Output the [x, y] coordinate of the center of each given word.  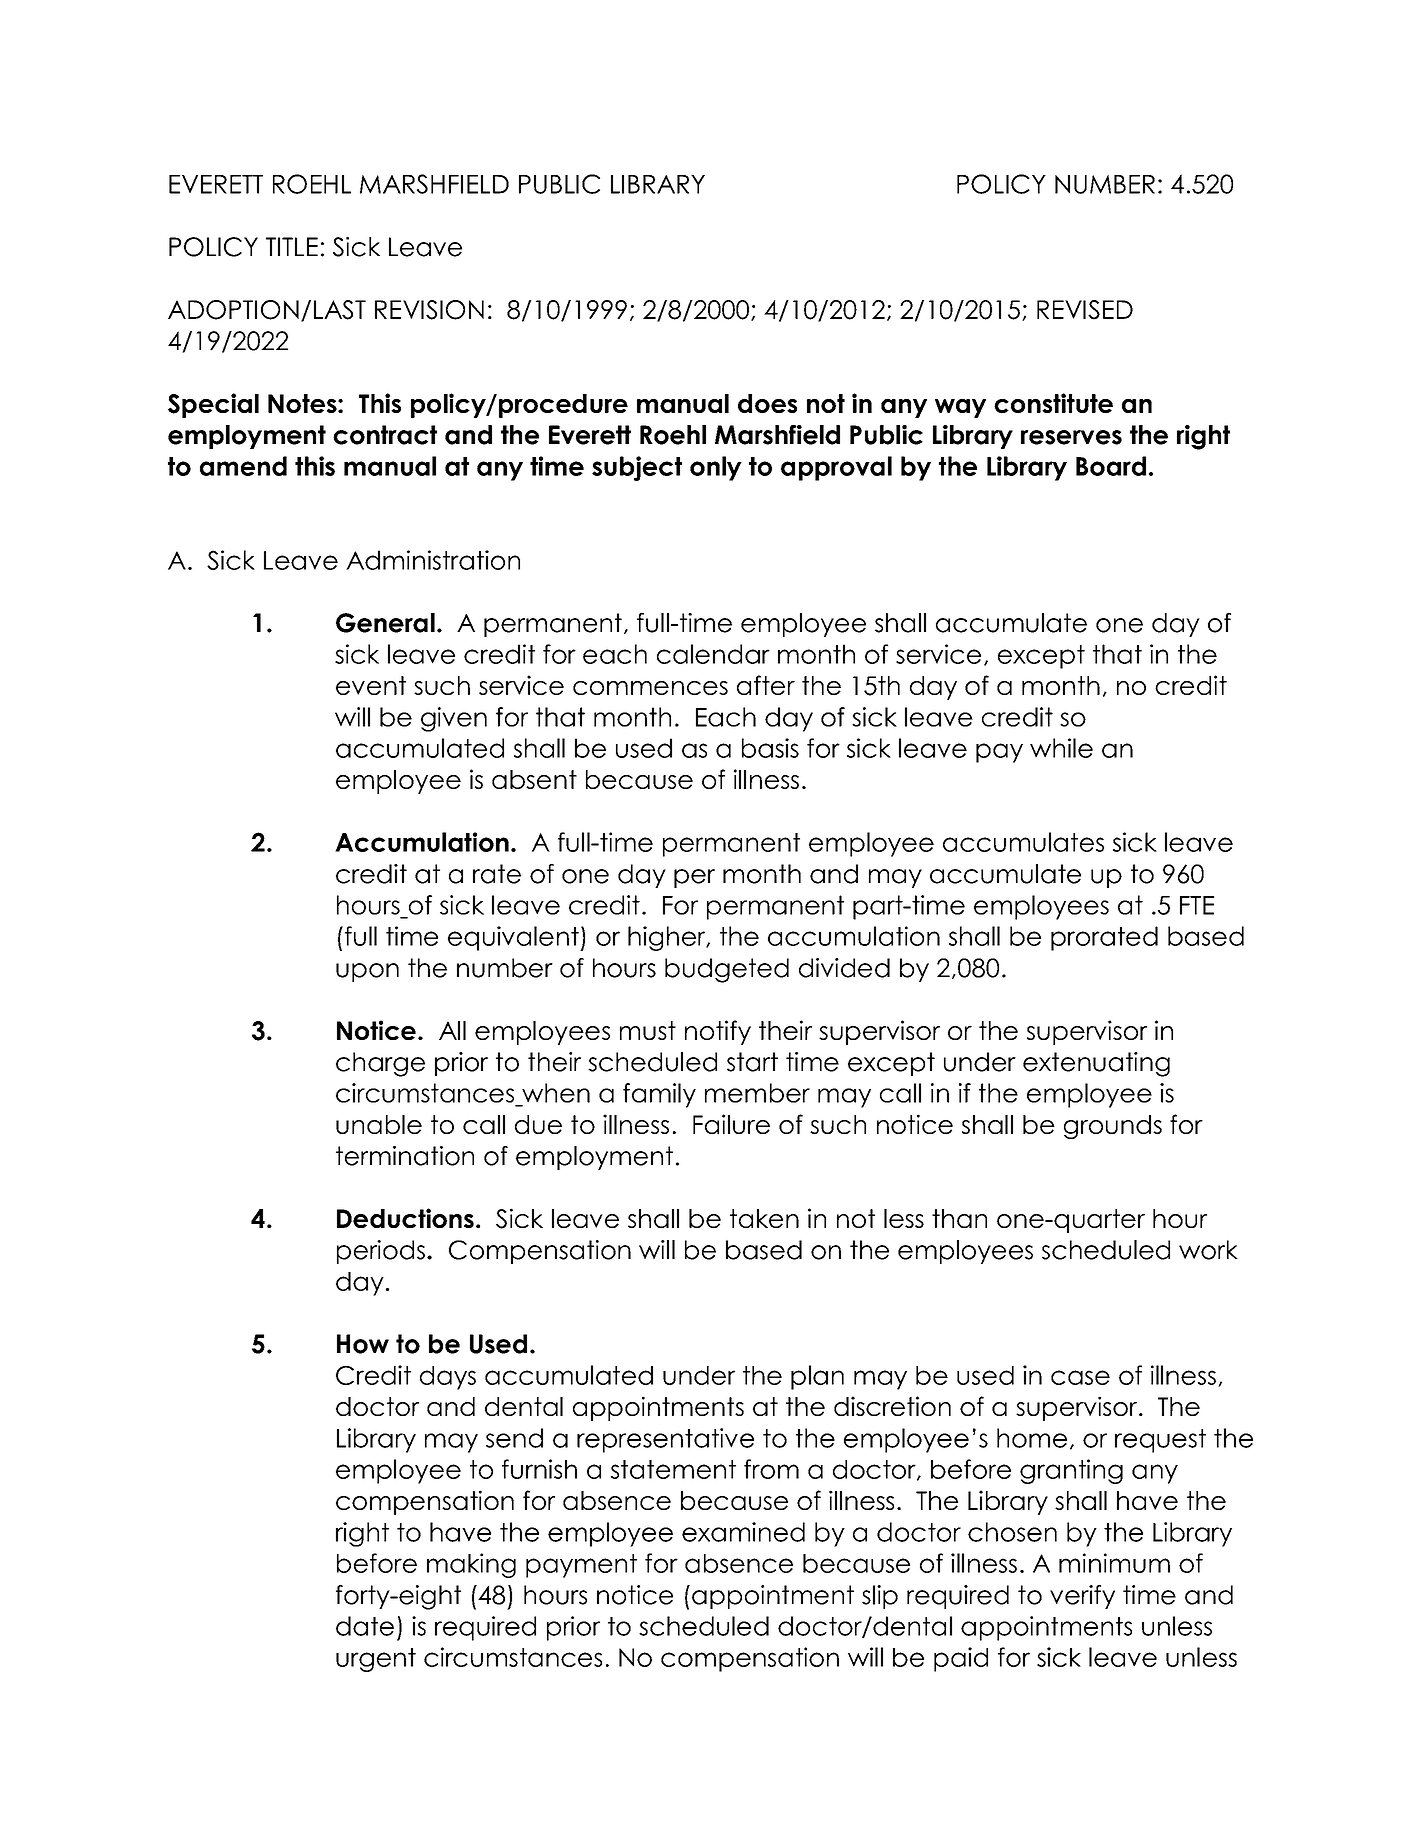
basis [770, 748]
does [767, 403]
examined [743, 1532]
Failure [731, 1124]
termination [405, 1156]
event [371, 685]
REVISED [1085, 310]
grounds [1113, 1127]
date [365, 1626]
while [1061, 748]
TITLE [292, 246]
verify [1082, 1597]
